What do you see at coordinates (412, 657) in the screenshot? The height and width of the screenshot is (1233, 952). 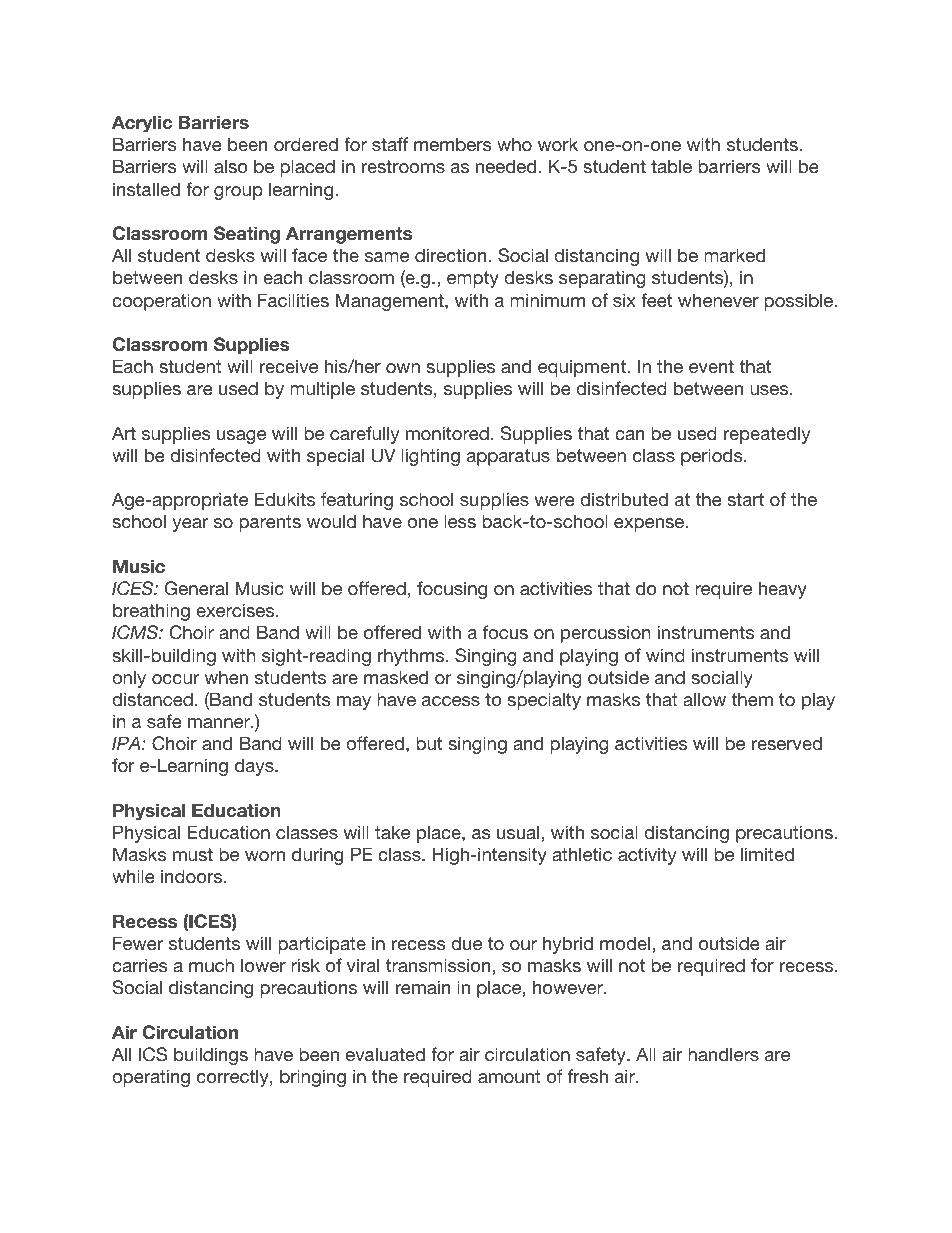 I see `rhythms` at bounding box center [412, 657].
